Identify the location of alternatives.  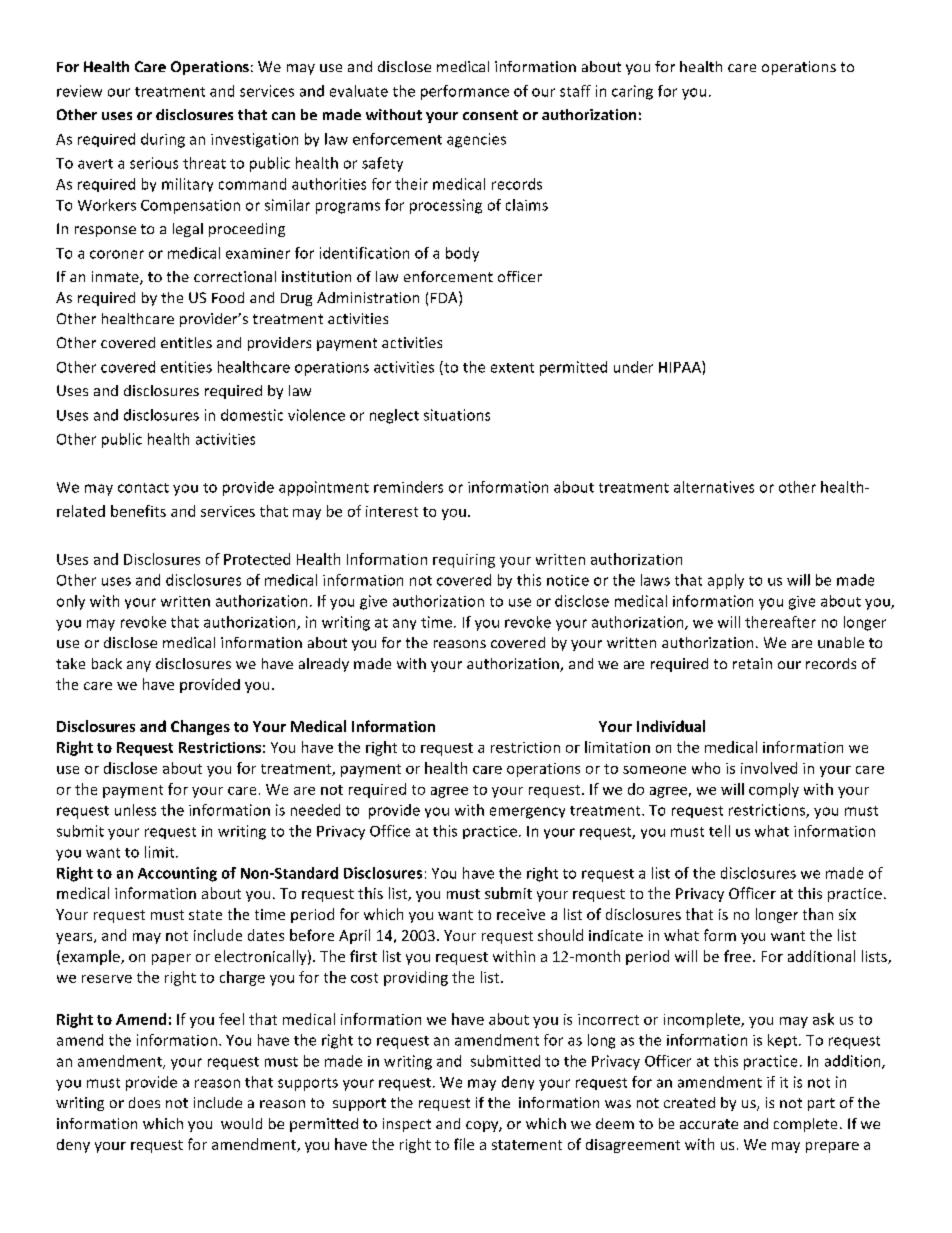
(714, 487).
